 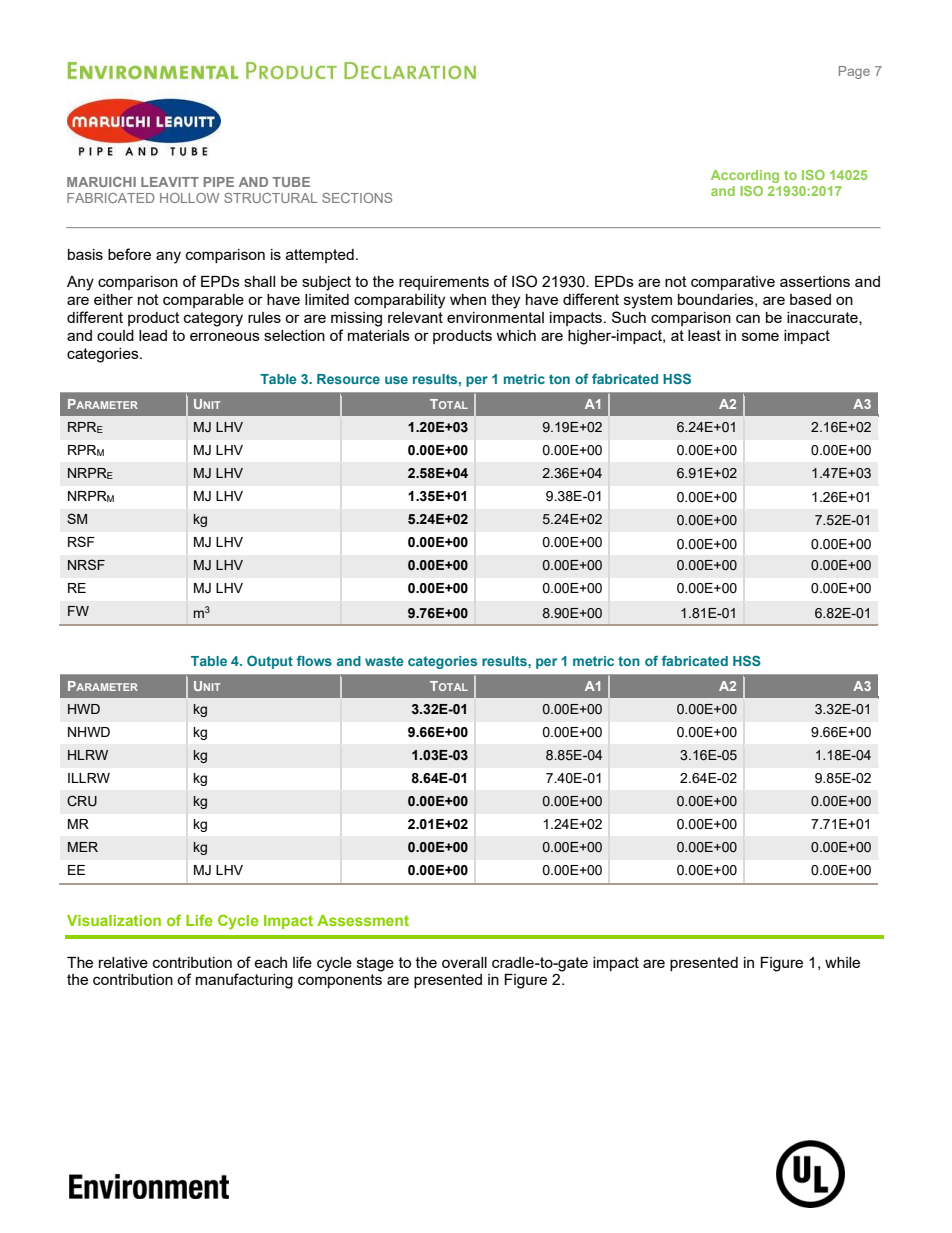 I want to click on overall, so click(x=464, y=962).
